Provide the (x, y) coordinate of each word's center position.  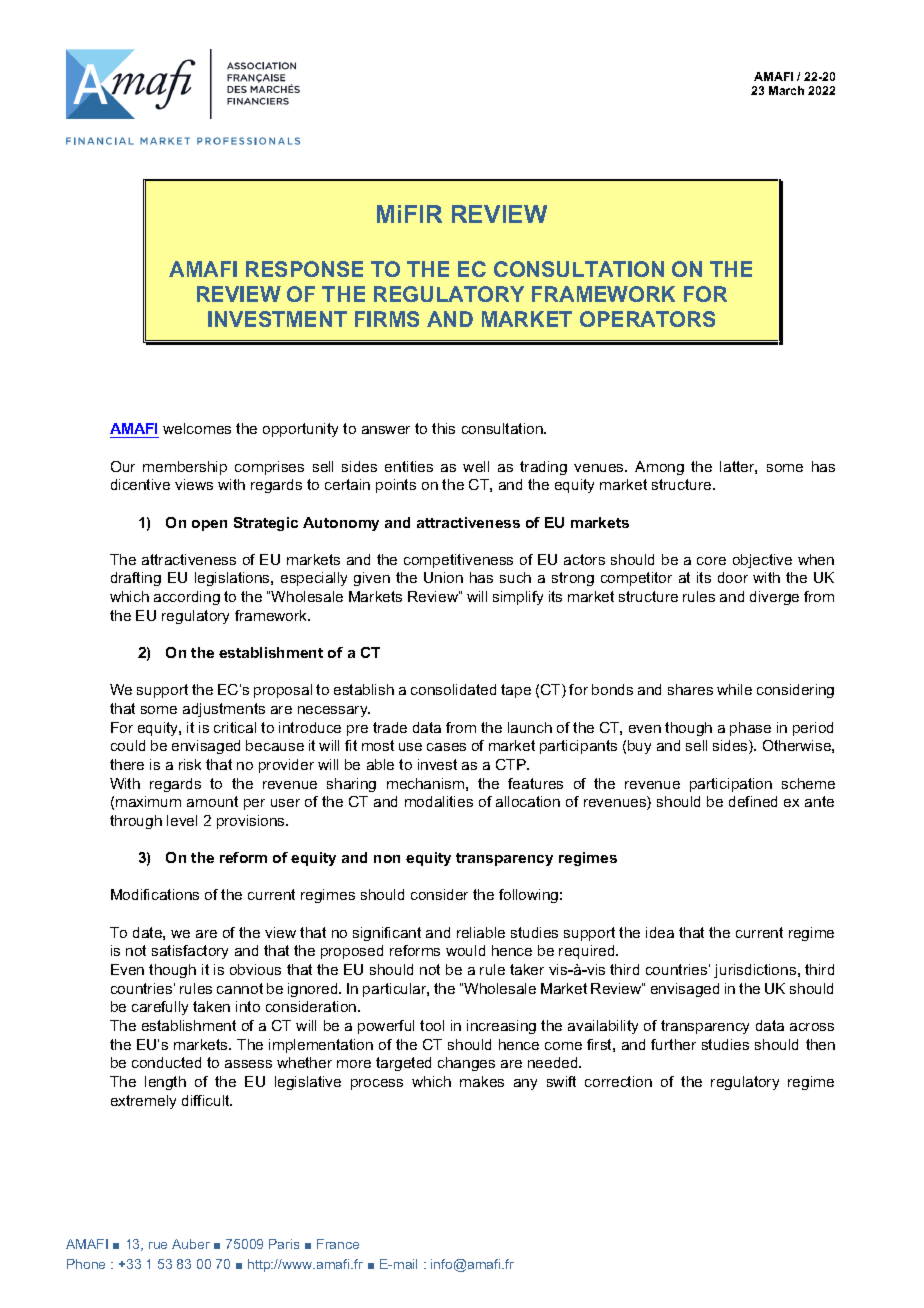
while (734, 689)
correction (618, 1081)
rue (158, 1245)
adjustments (224, 710)
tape (516, 691)
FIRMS (387, 319)
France (338, 1244)
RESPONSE (304, 269)
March (786, 90)
